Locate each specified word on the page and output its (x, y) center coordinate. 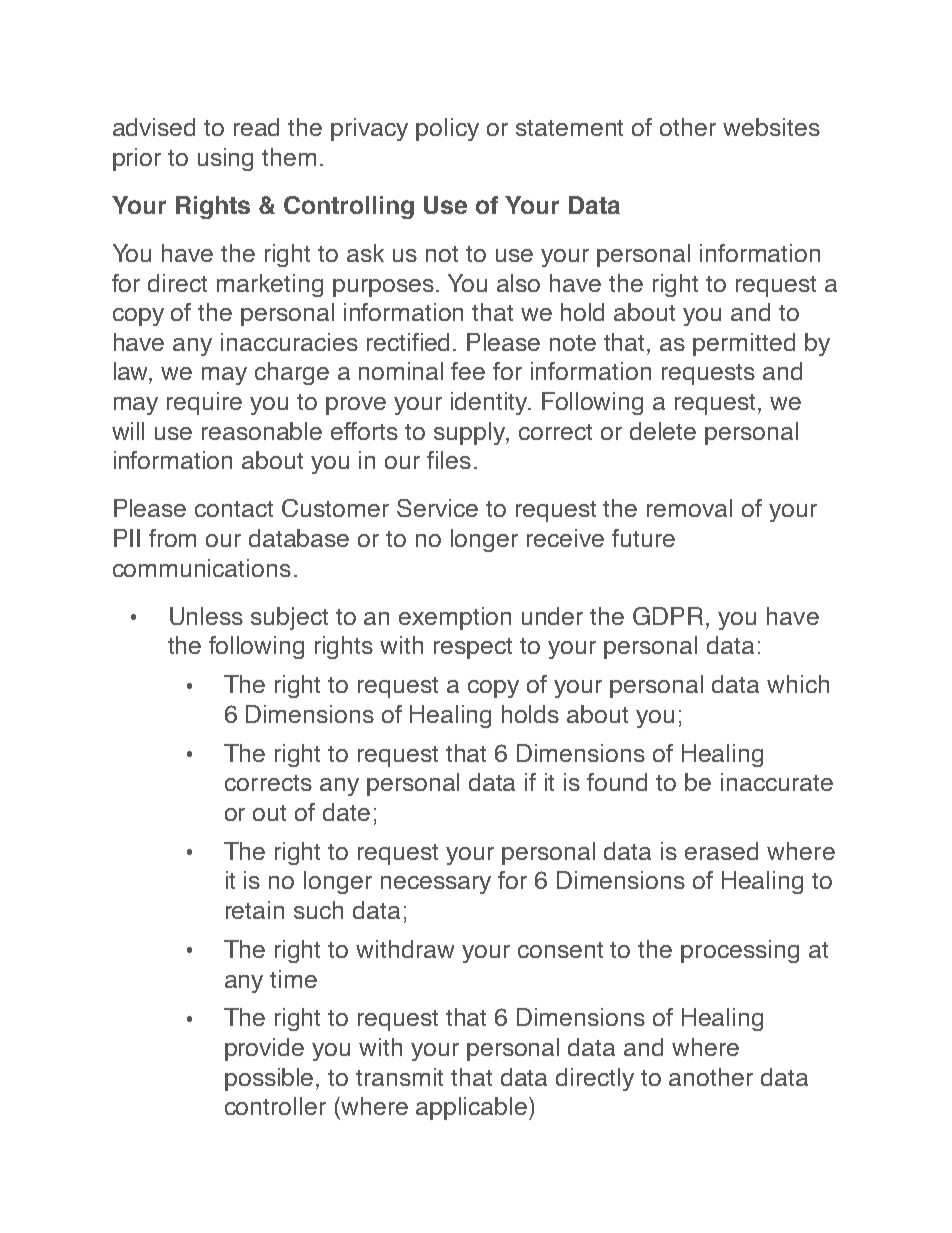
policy (447, 129)
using (225, 159)
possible (271, 1079)
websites (771, 127)
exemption (455, 618)
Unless (206, 616)
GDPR (668, 616)
